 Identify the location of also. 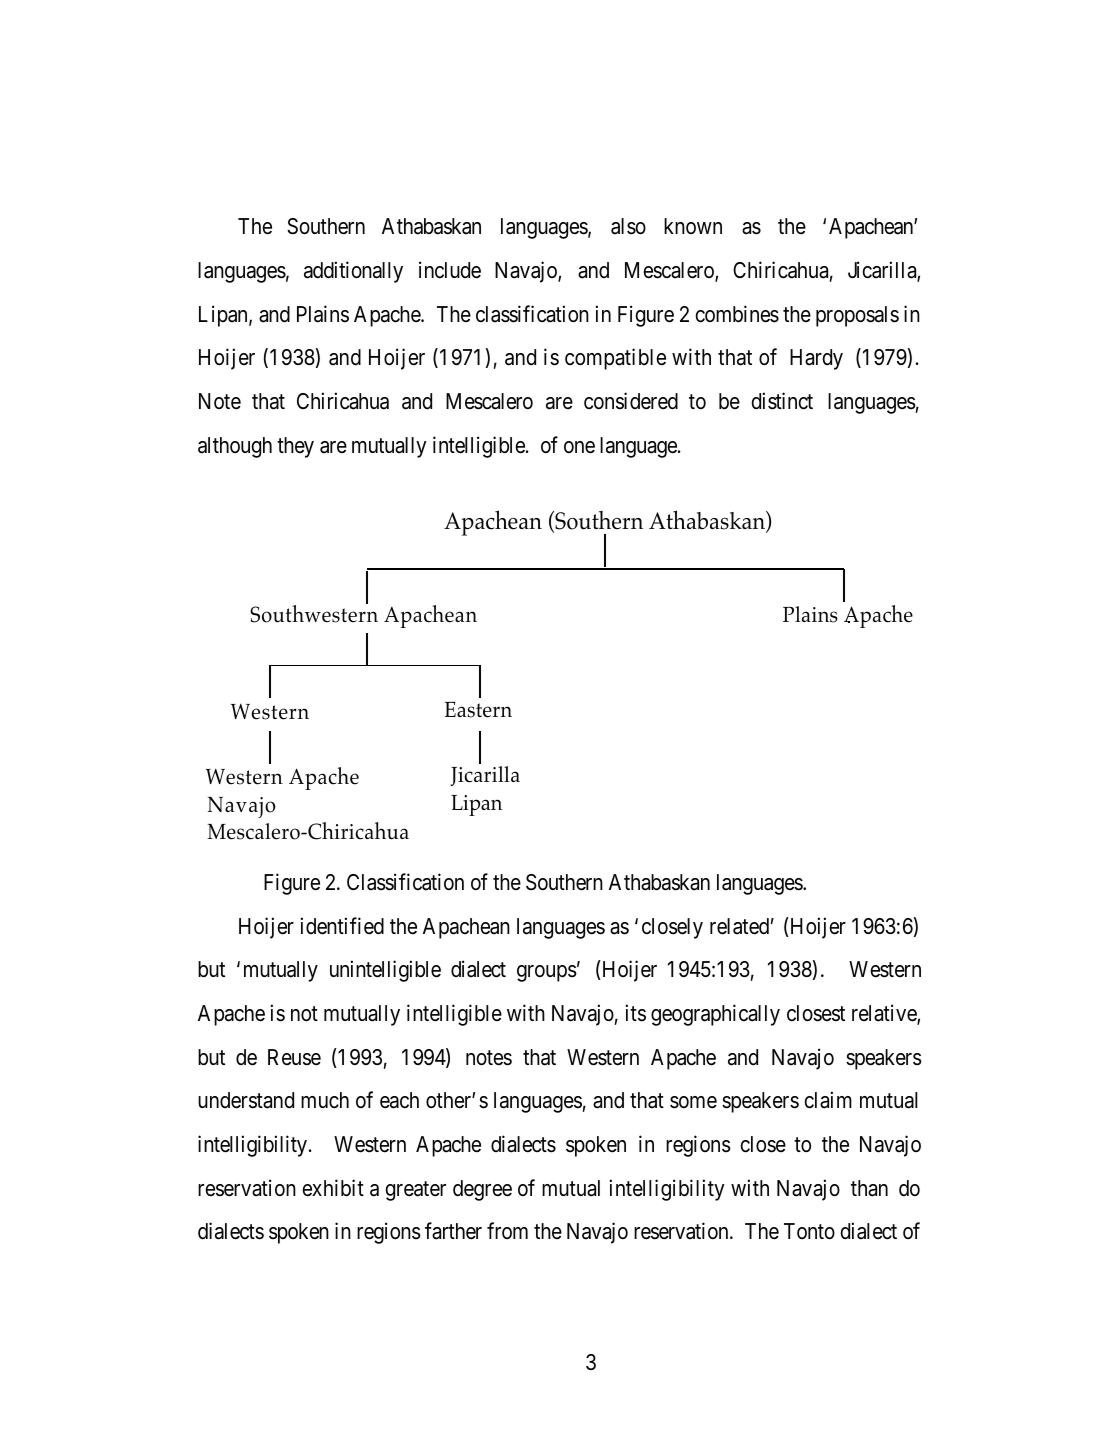
(628, 226).
